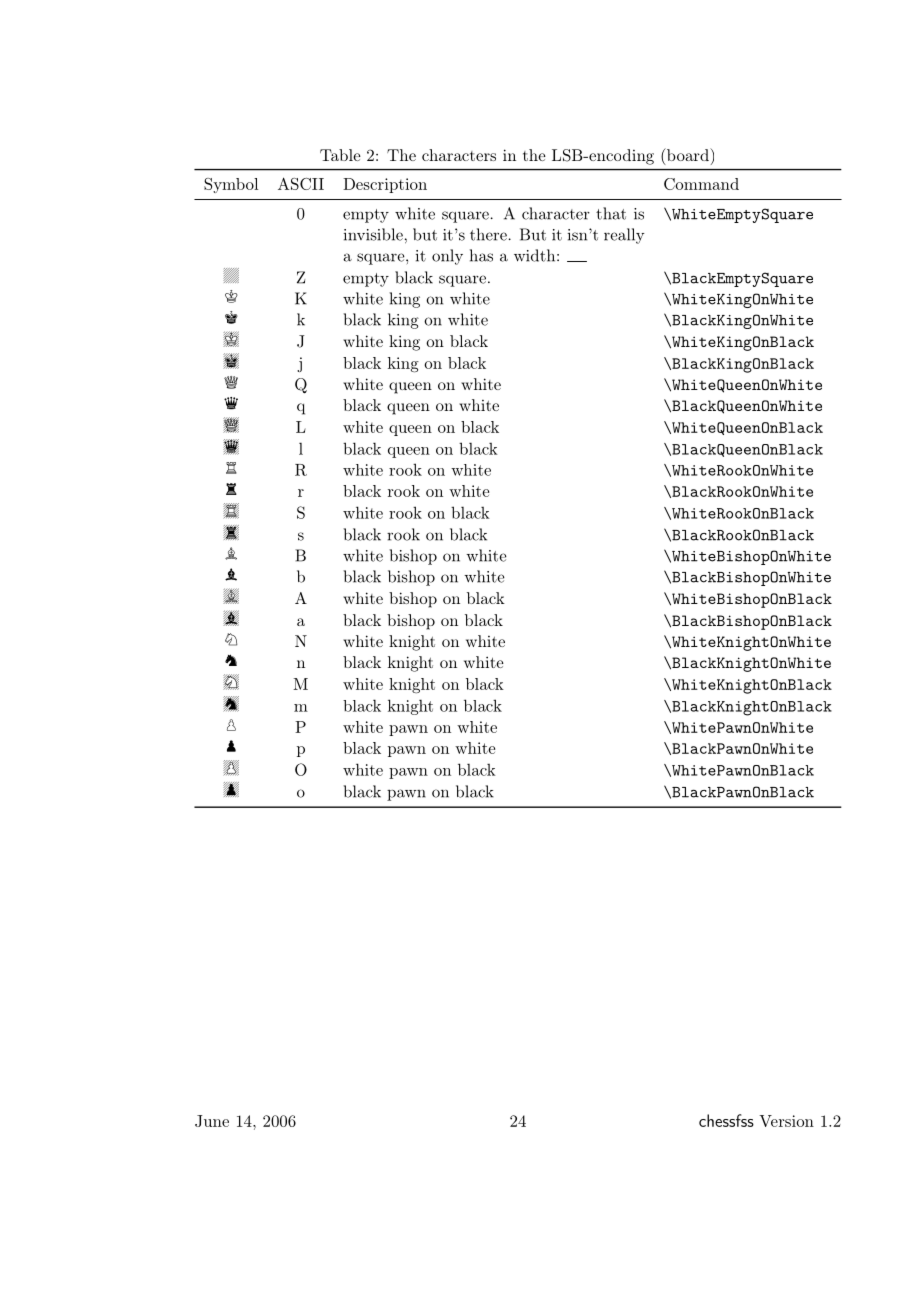 Image resolution: width=924 pixels, height=1308 pixels. I want to click on invisible, so click(373, 234).
